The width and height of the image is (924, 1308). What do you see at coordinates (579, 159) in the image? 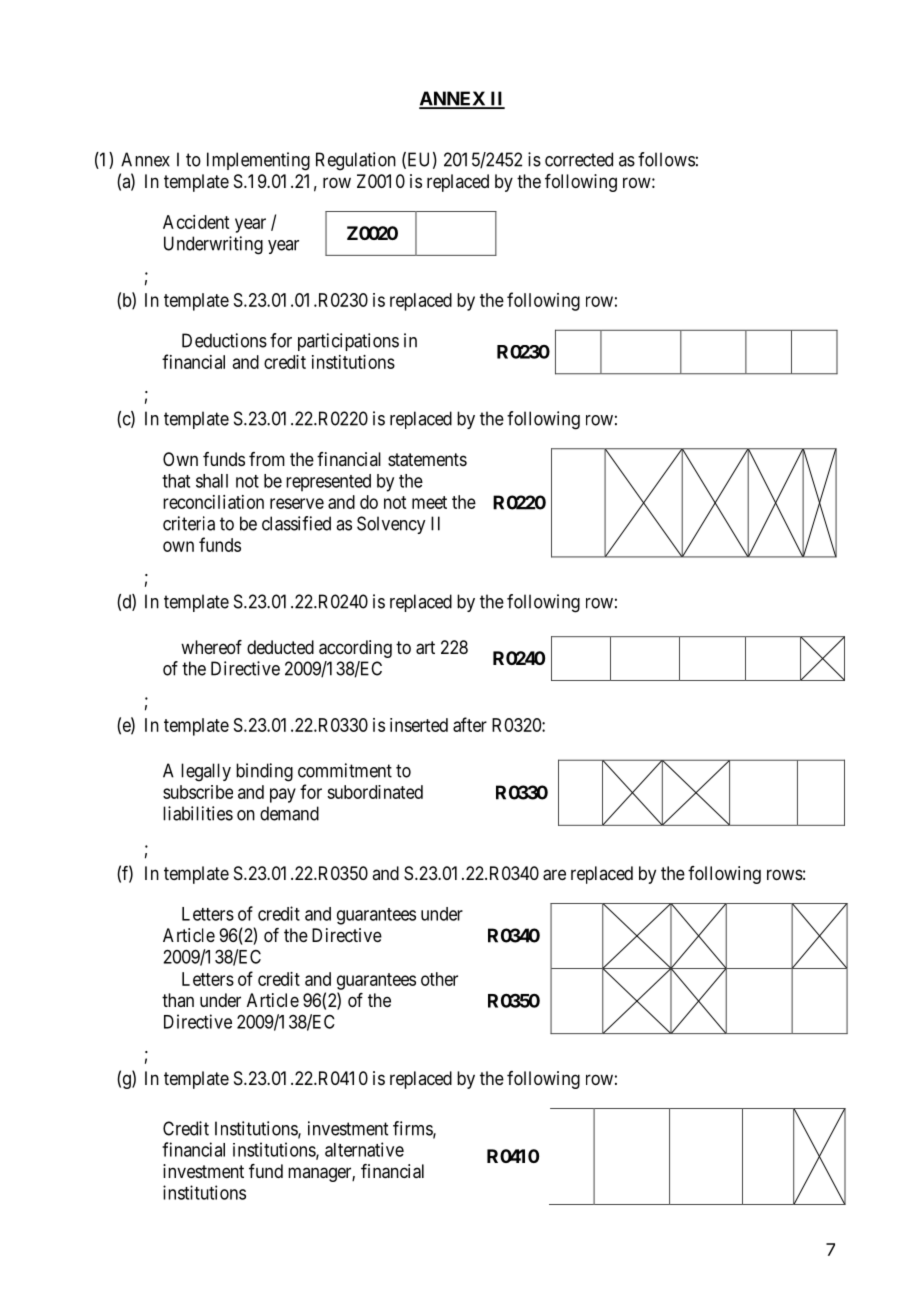
I see `corrected` at bounding box center [579, 159].
